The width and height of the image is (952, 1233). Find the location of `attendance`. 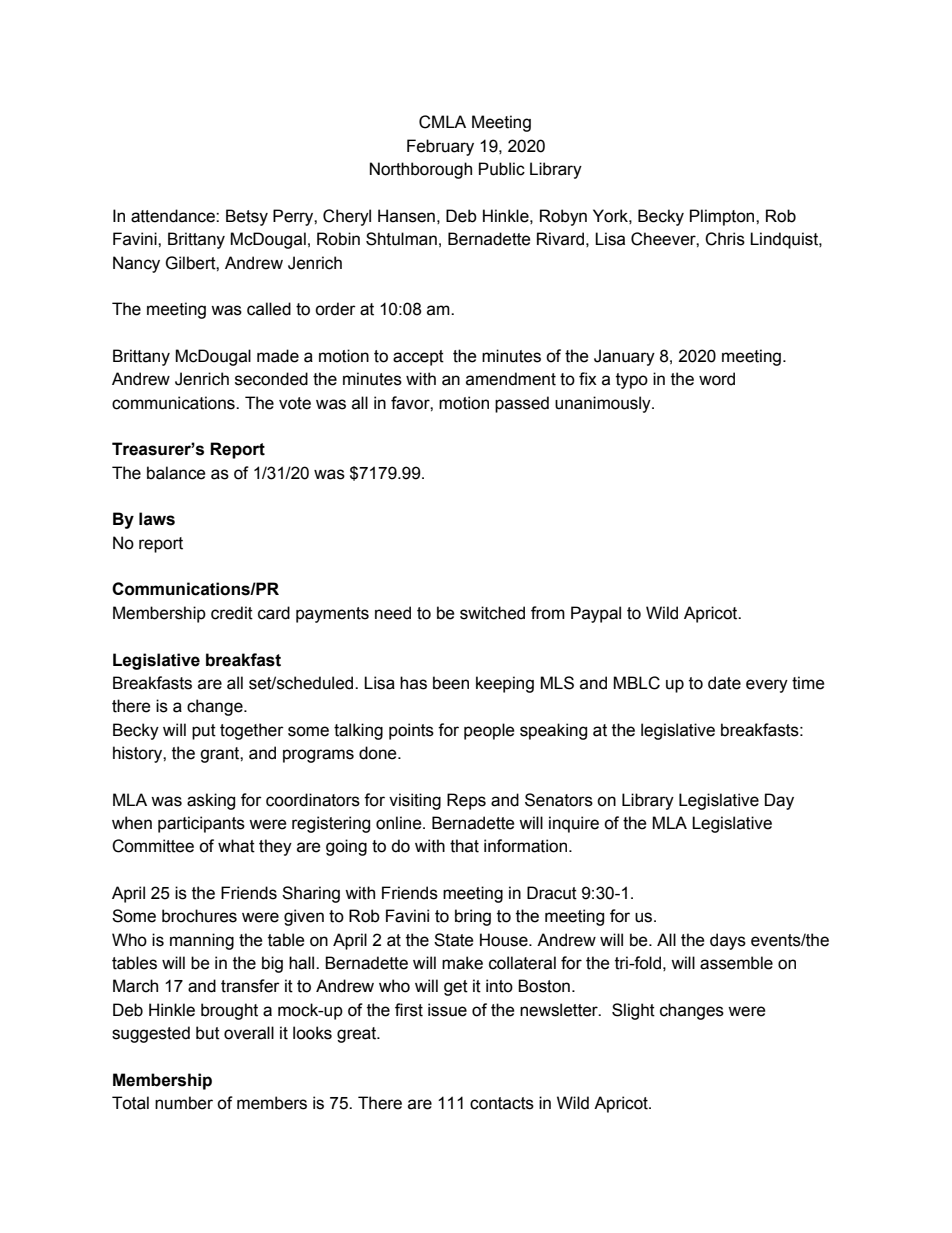

attendance is located at coordinates (174, 216).
